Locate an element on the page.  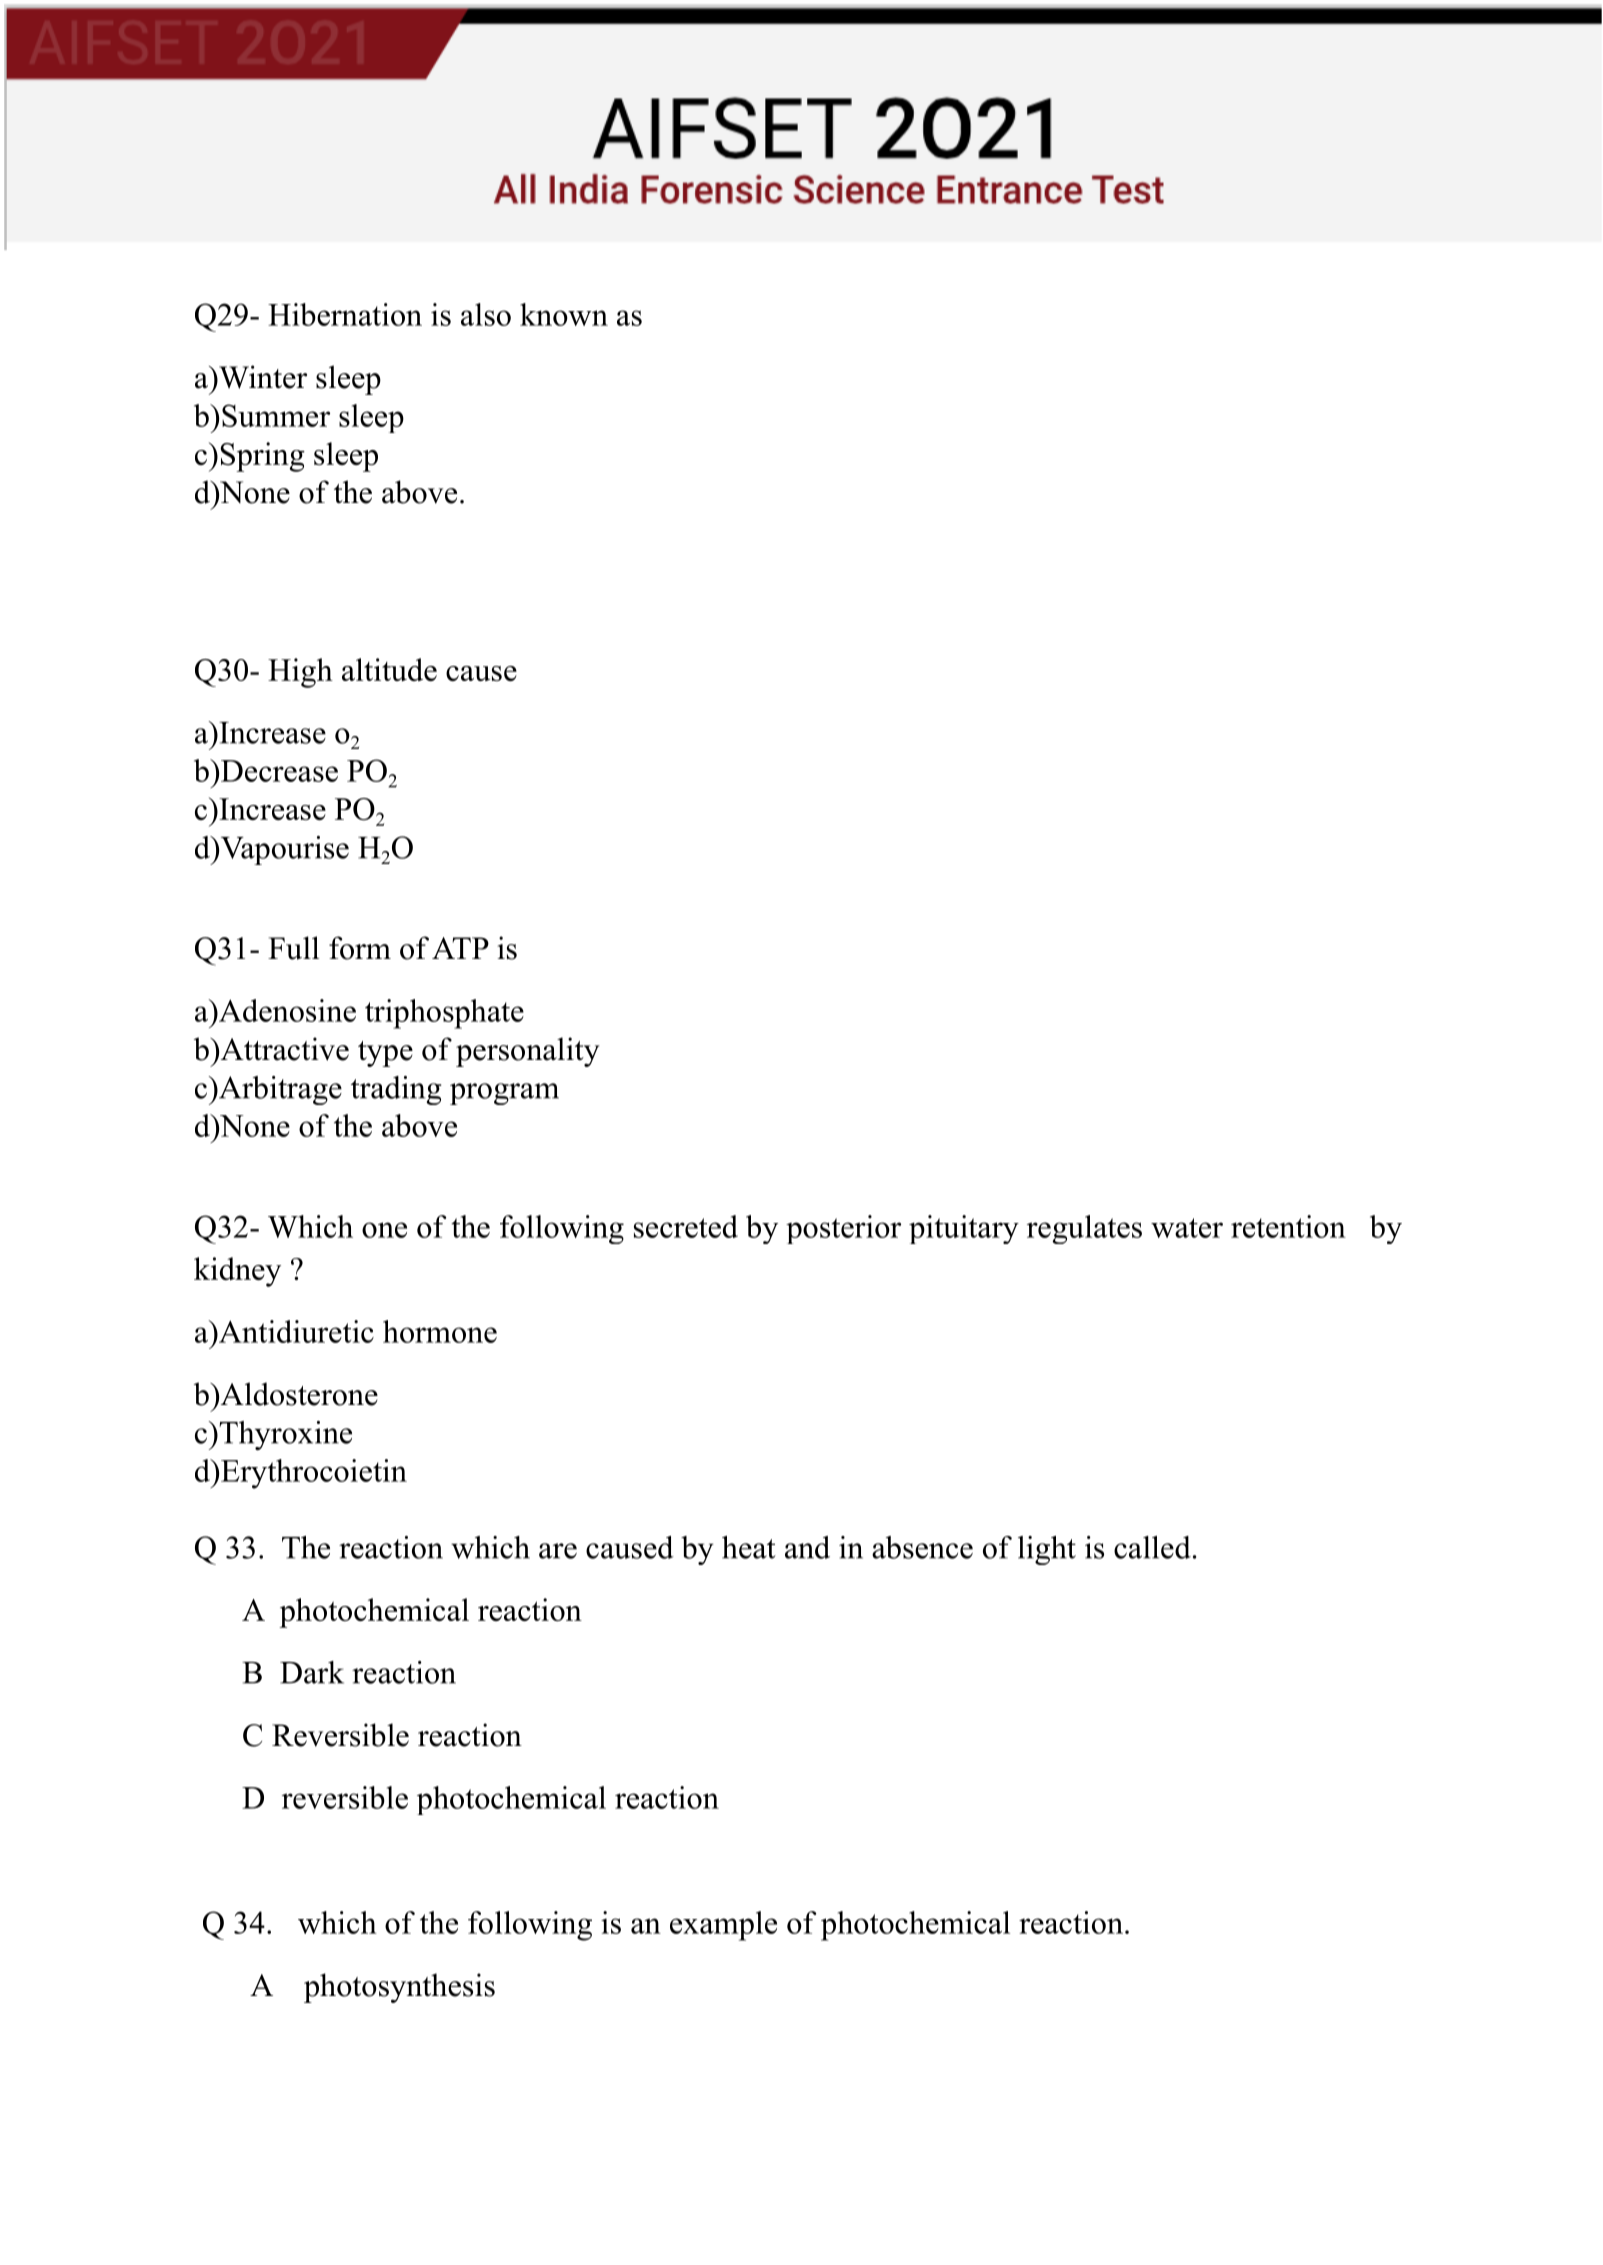
are is located at coordinates (558, 1551).
